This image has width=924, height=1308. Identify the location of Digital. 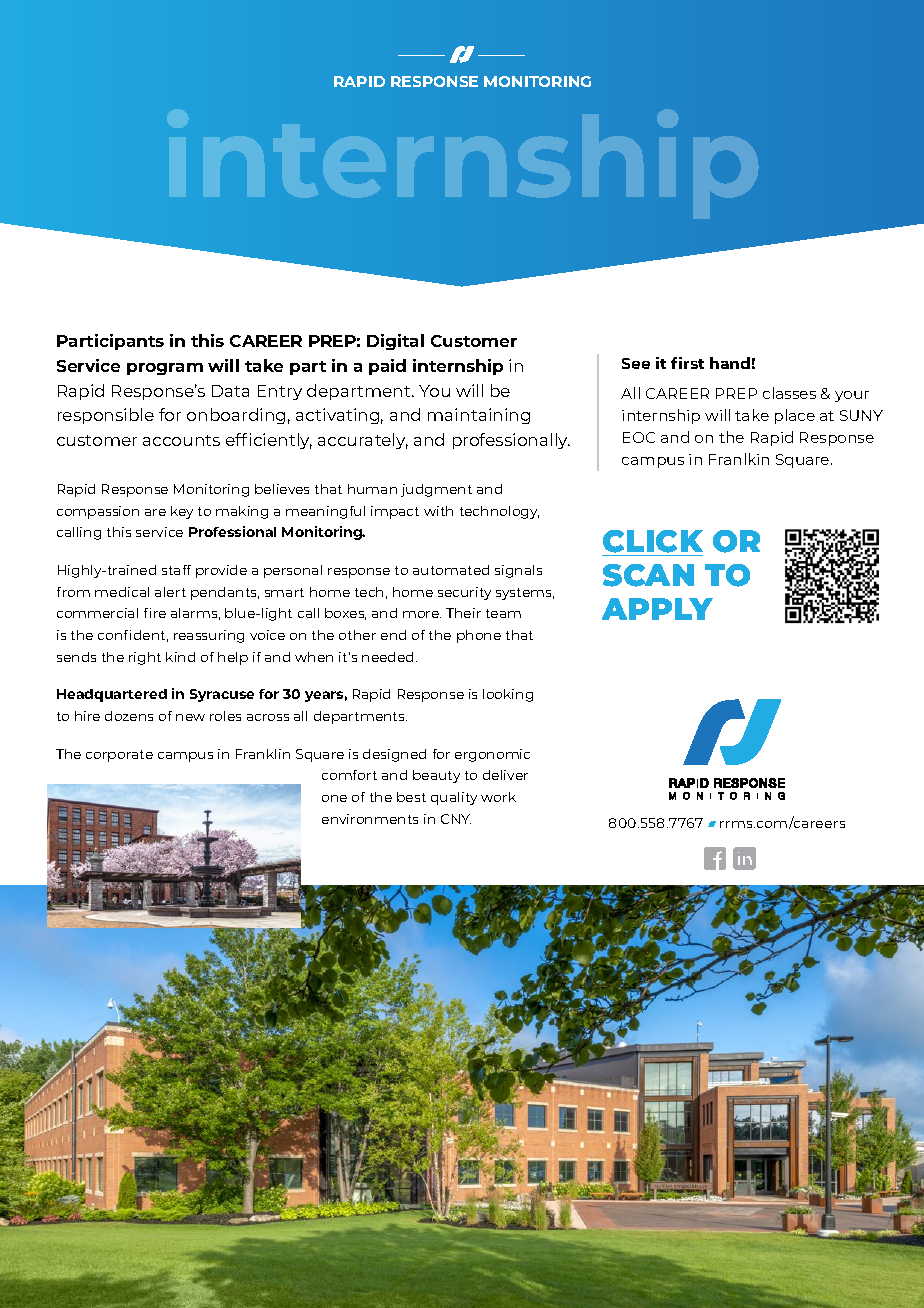
(395, 342).
